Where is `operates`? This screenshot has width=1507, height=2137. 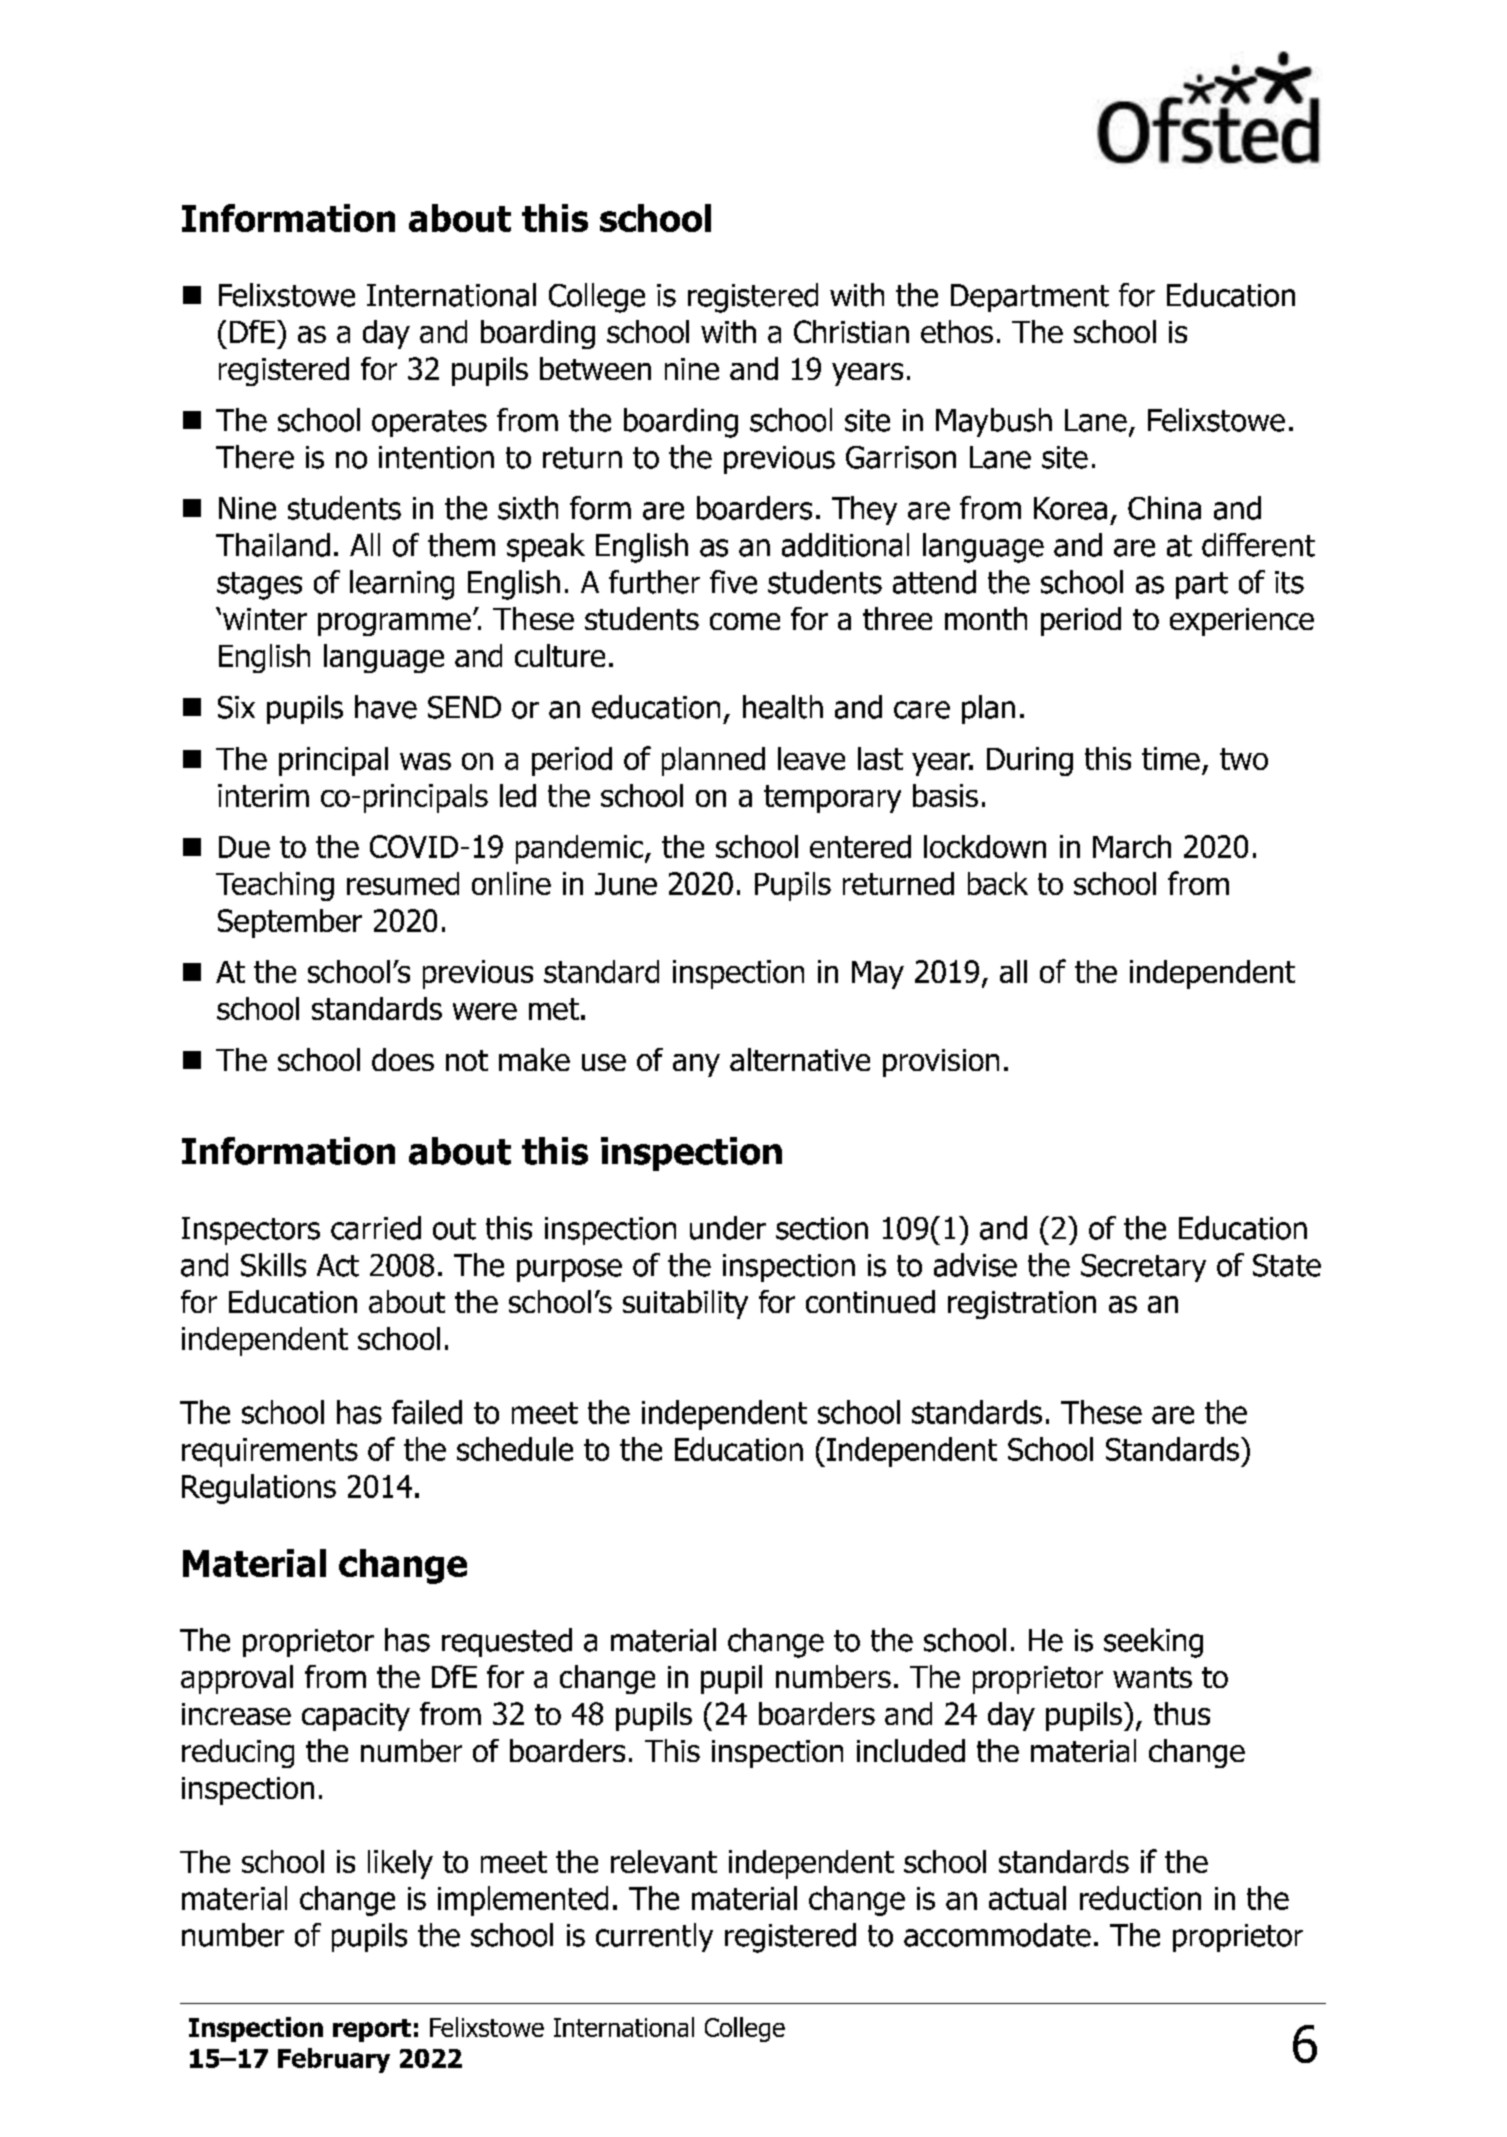
operates is located at coordinates (429, 423).
